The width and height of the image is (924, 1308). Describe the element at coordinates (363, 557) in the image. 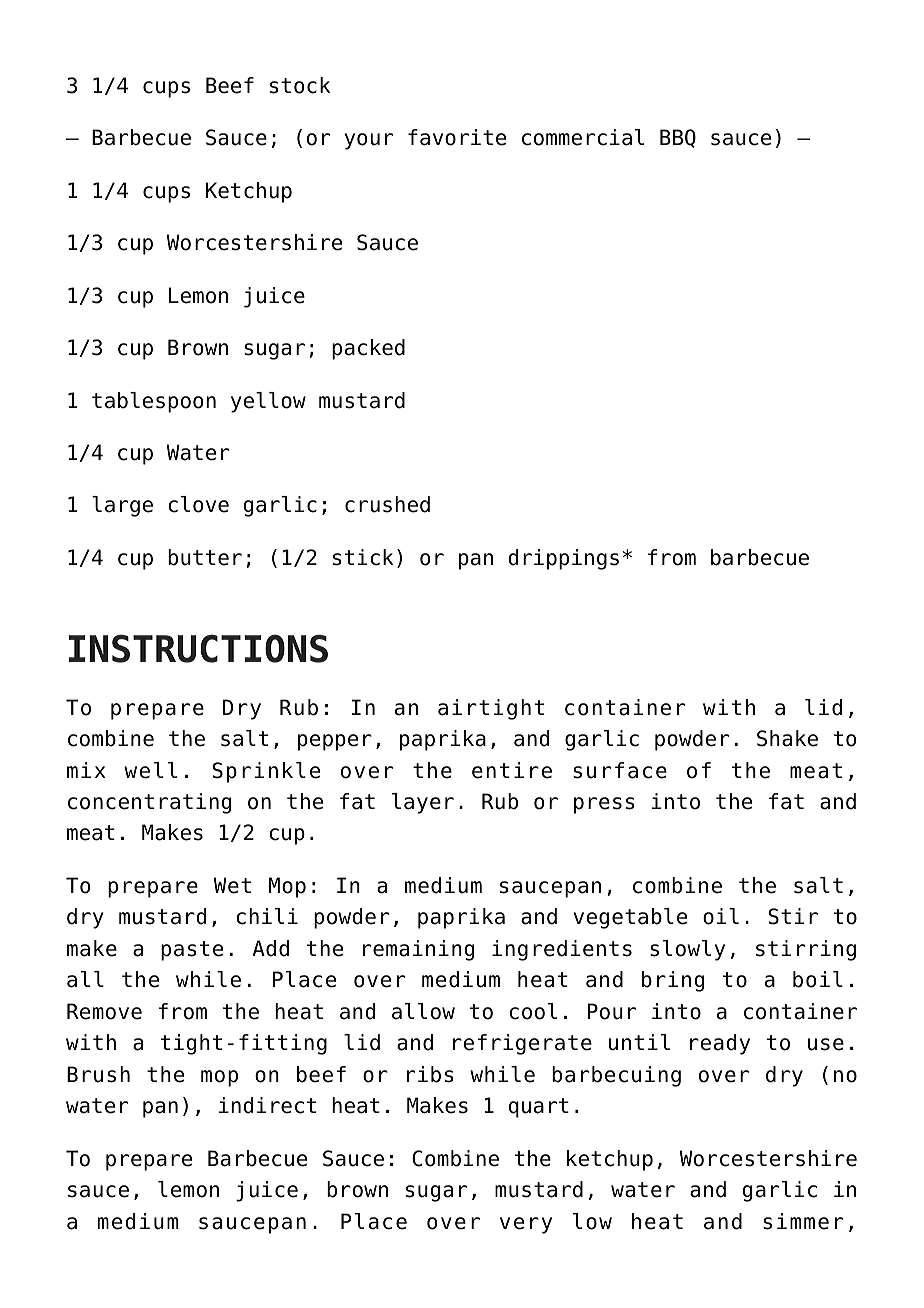

I see `stick` at that location.
